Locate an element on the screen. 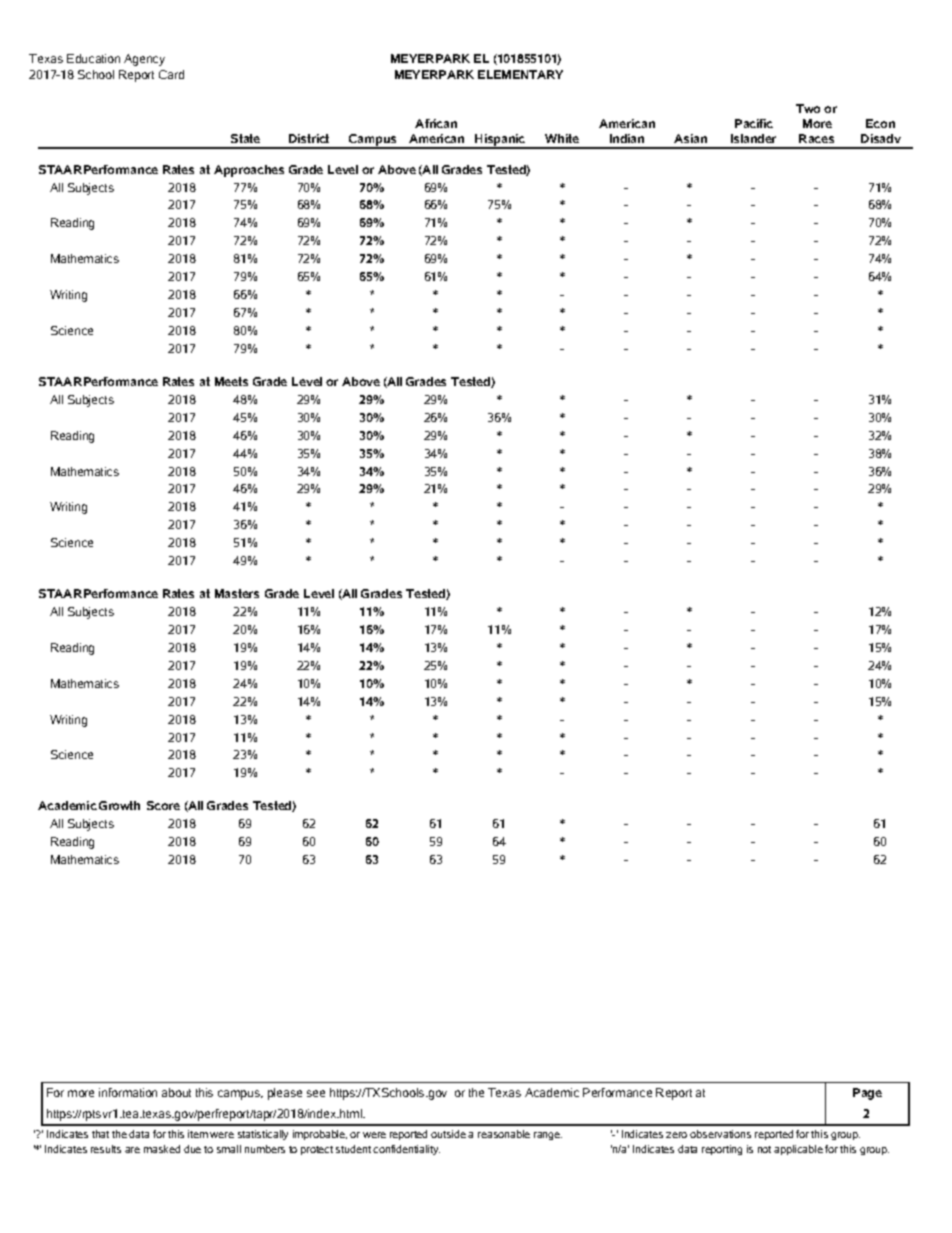  ELEMENTARY is located at coordinates (520, 74).
